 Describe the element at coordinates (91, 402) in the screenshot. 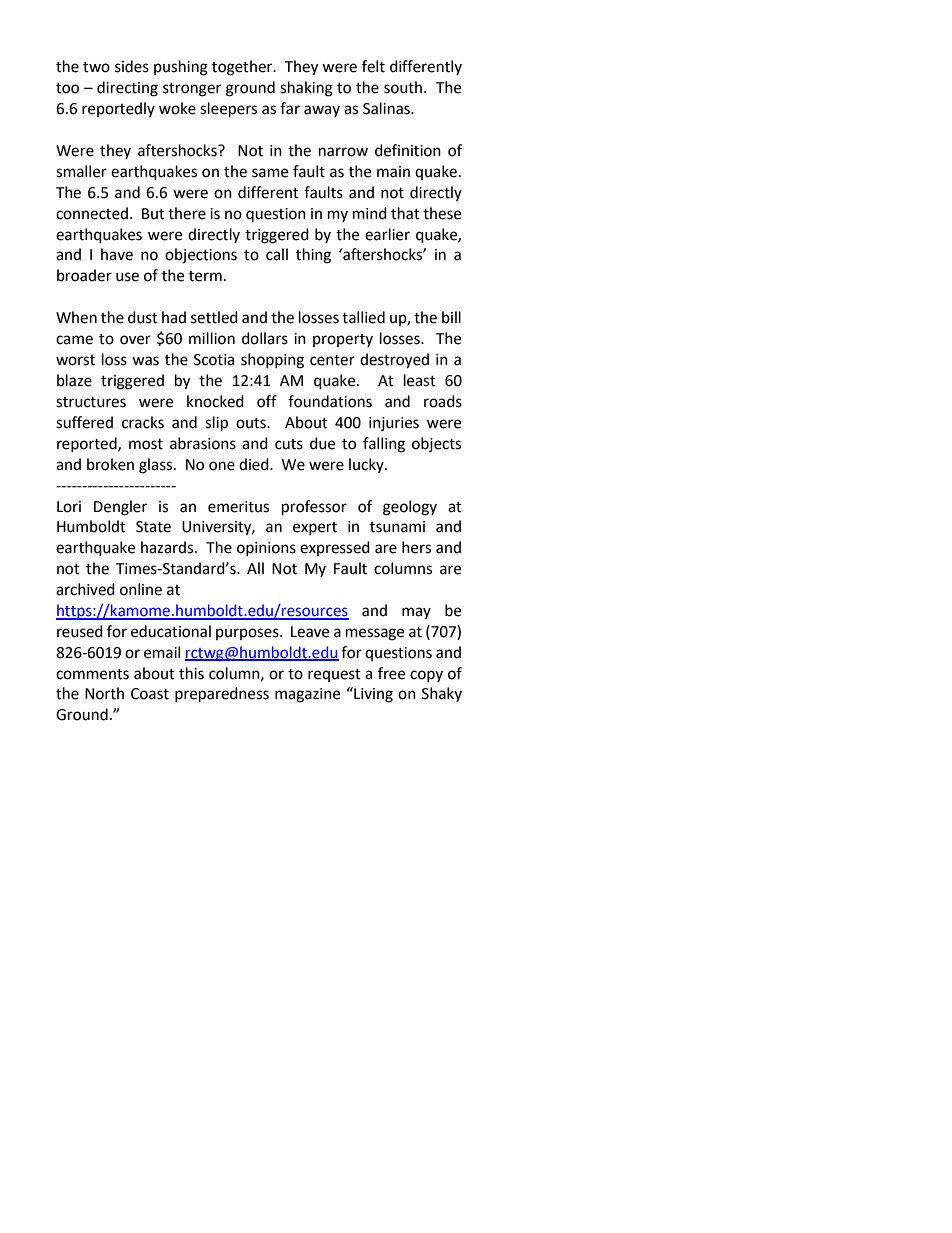

I see `structures` at that location.
